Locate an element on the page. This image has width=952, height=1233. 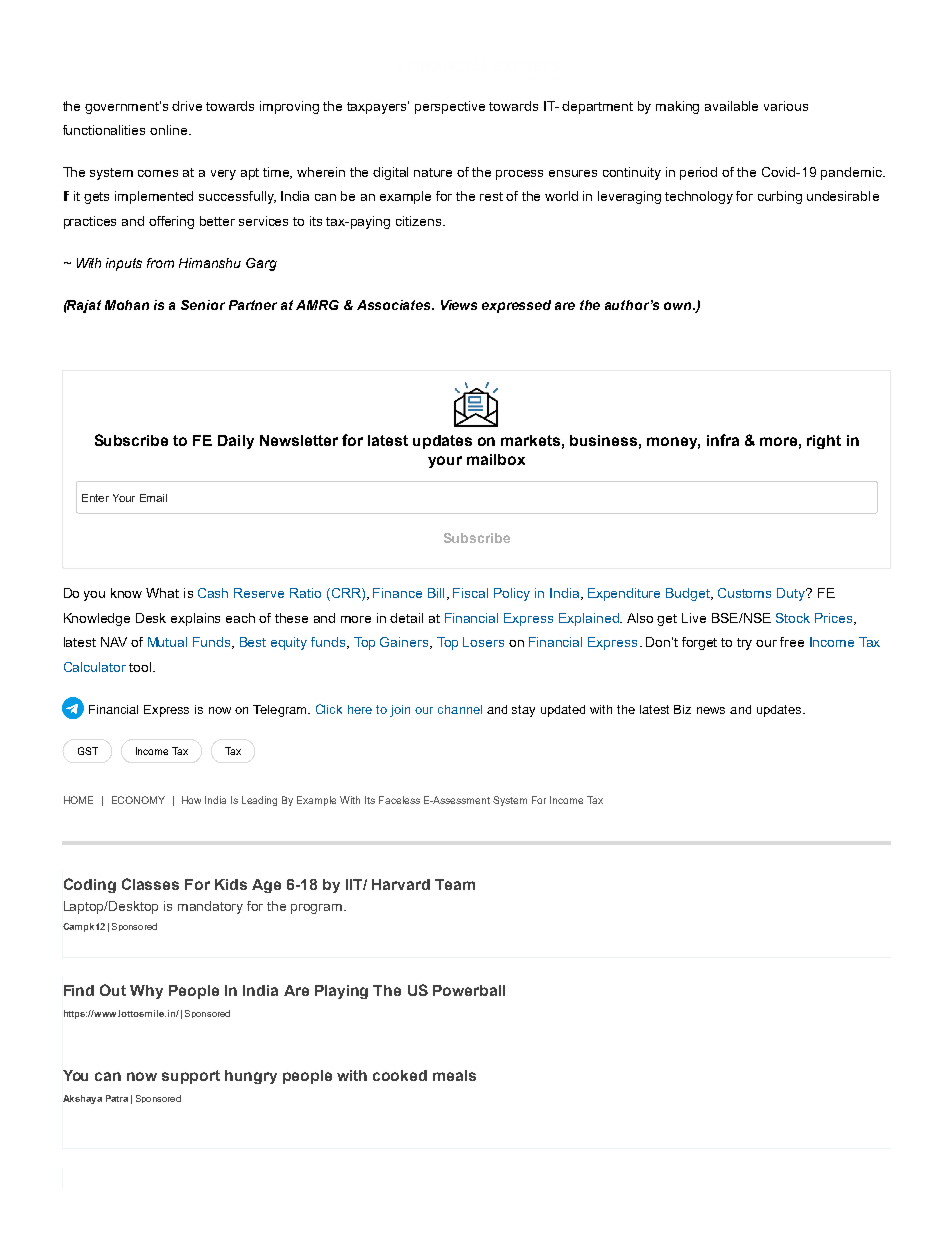
perspective is located at coordinates (450, 107).
